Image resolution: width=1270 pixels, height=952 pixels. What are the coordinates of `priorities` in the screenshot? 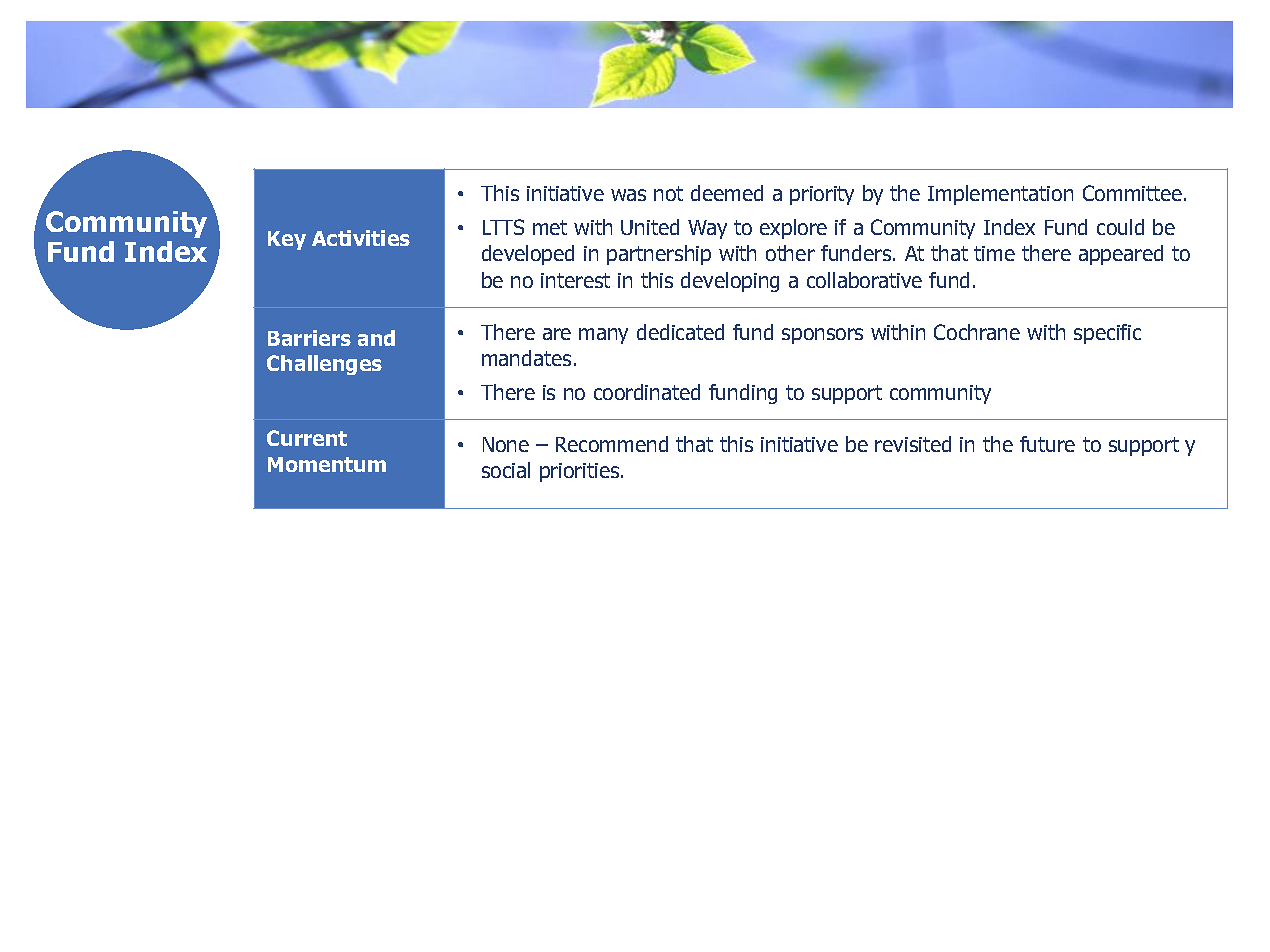 It's located at (581, 472).
